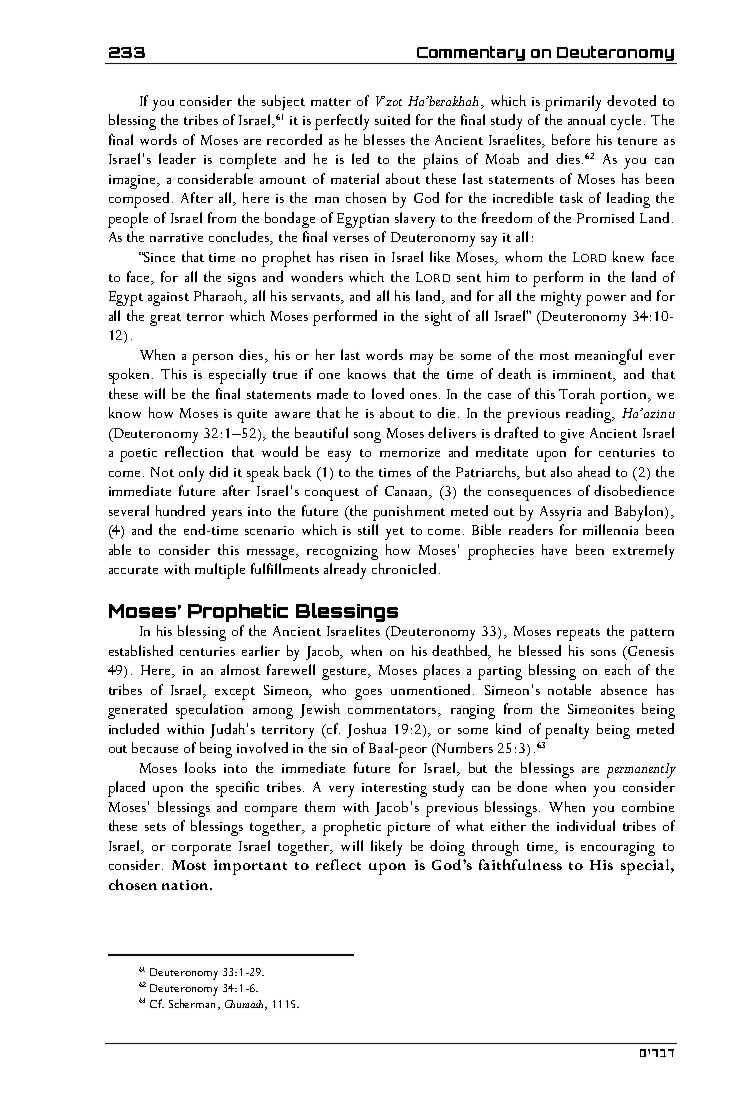 This image has width=736, height=1104. I want to click on risen, so click(354, 257).
